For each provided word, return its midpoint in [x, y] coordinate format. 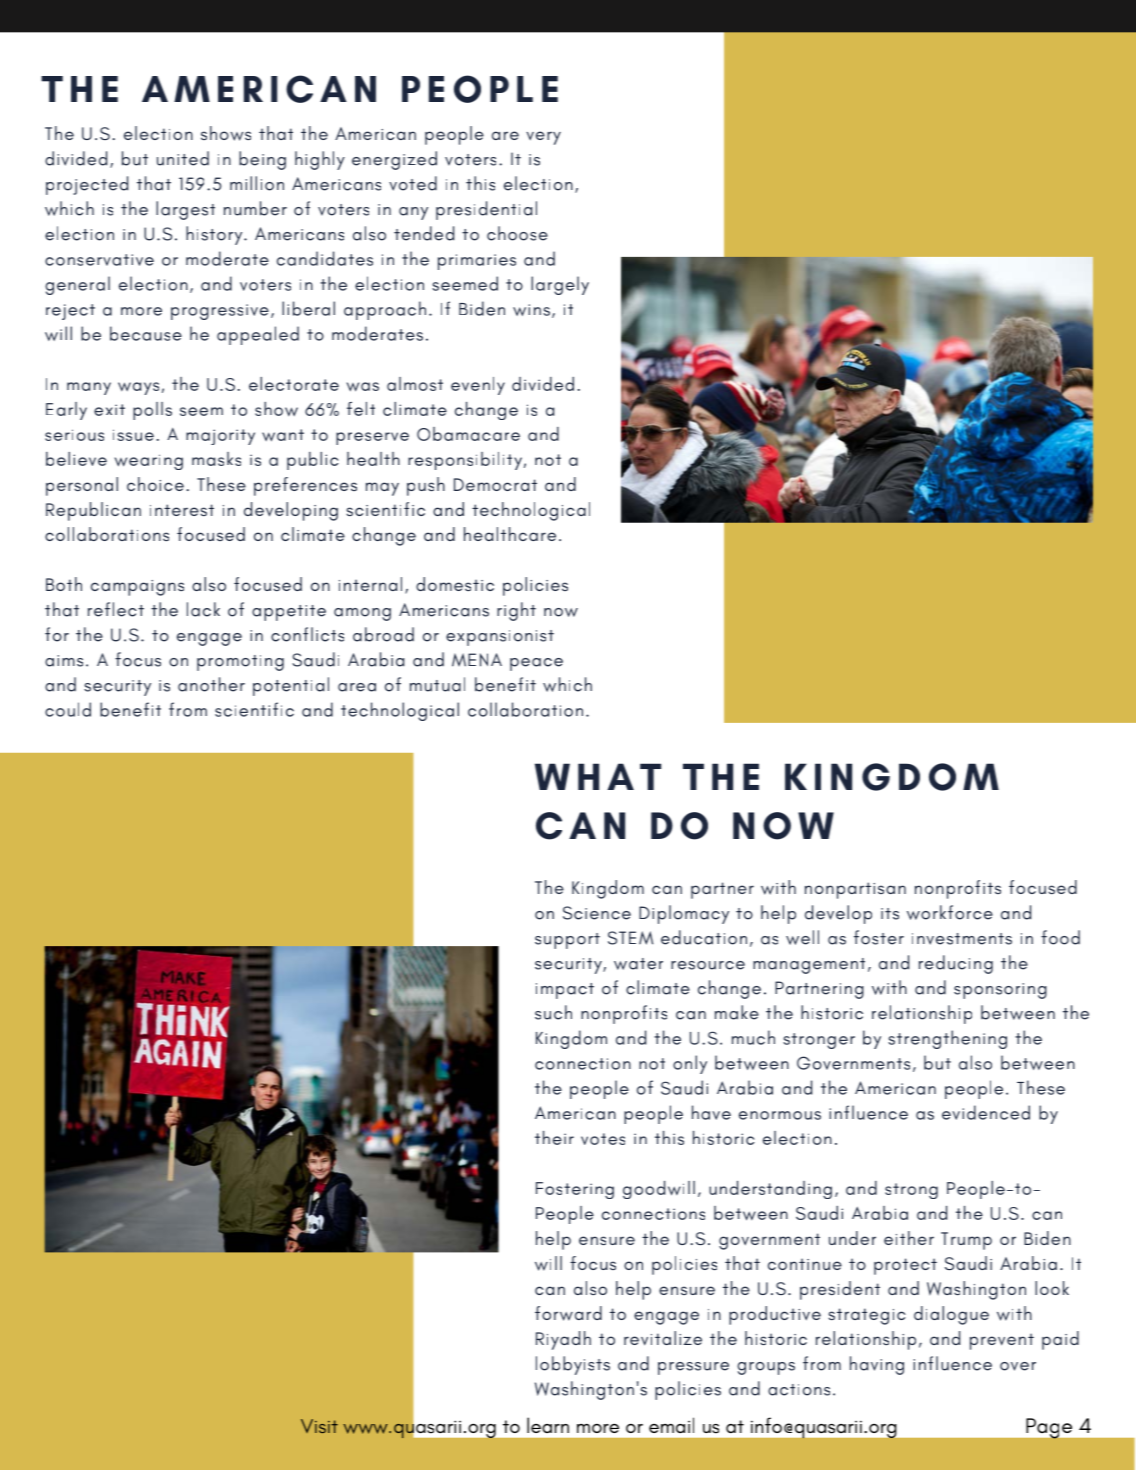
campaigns [137, 588]
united [183, 158]
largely [560, 285]
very [543, 138]
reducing [956, 964]
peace [536, 664]
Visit [319, 1426]
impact [565, 991]
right [516, 611]
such [553, 1012]
